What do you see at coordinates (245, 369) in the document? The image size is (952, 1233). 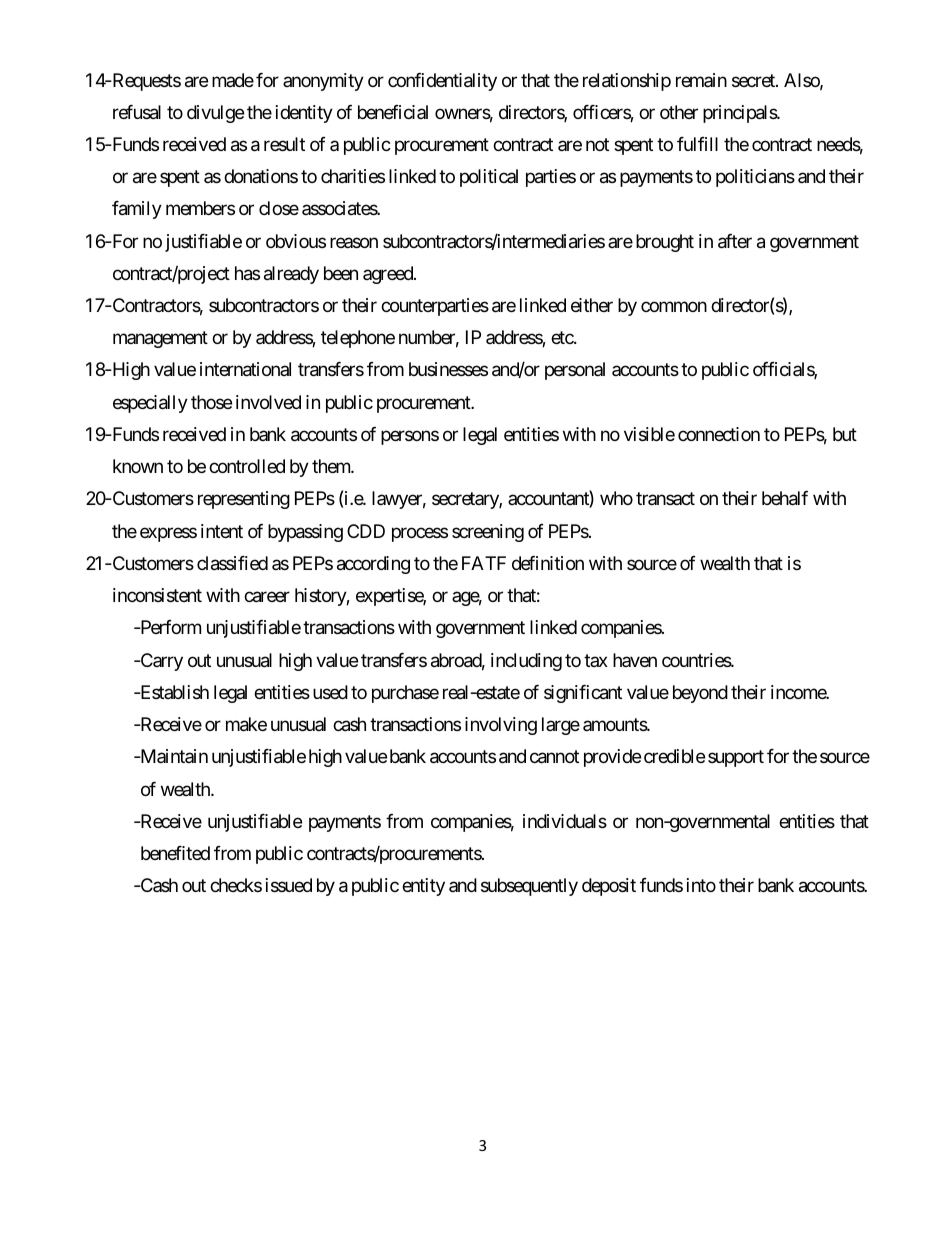 I see `international` at bounding box center [245, 369].
